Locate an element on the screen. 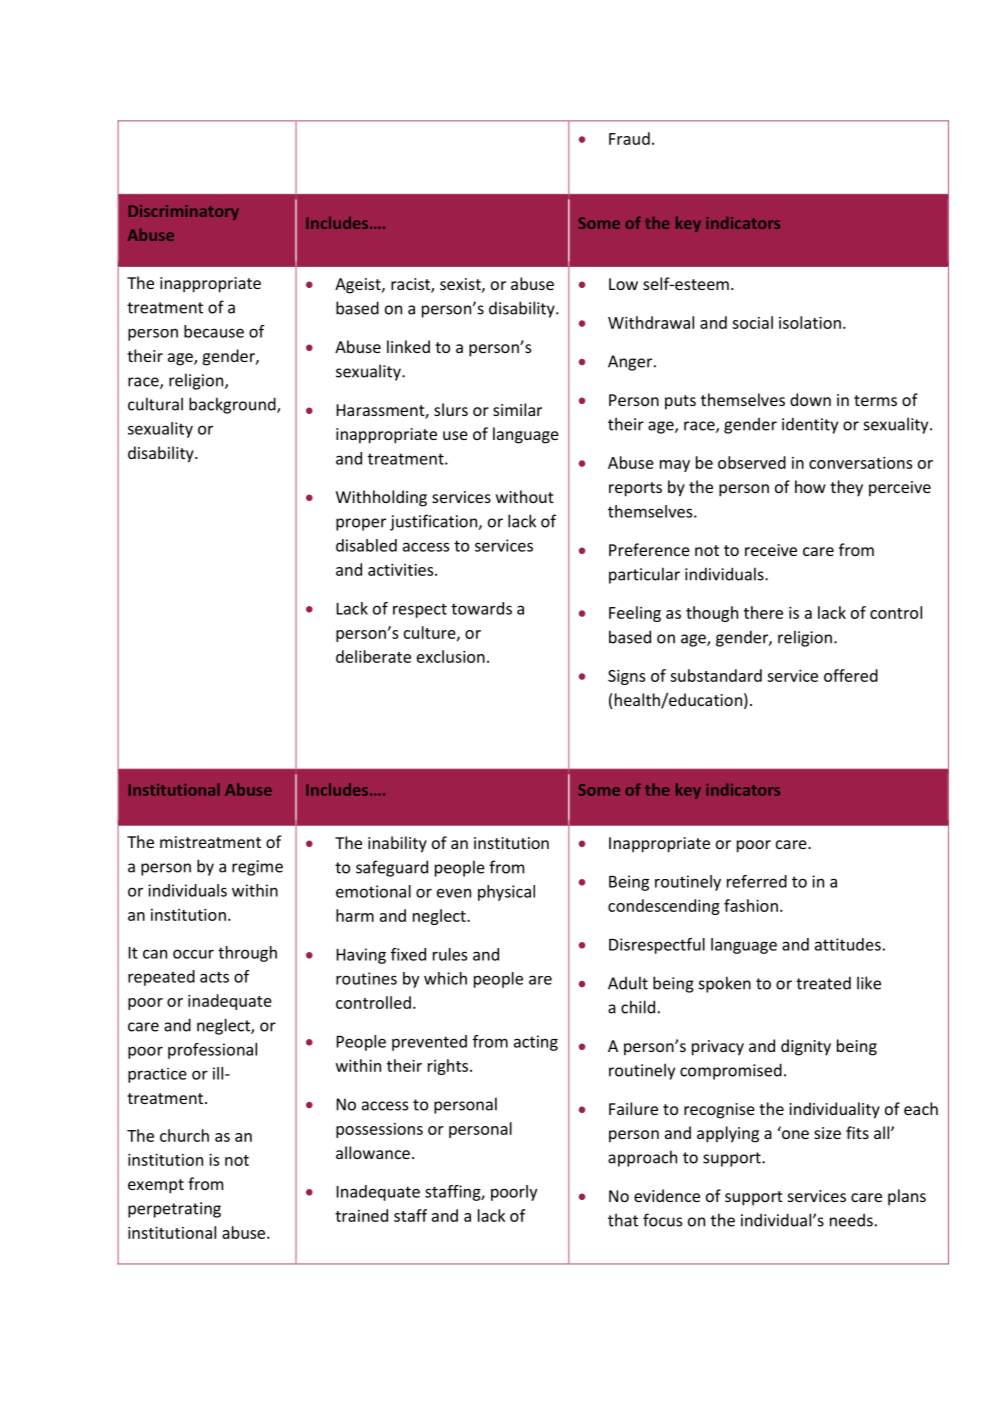 Image resolution: width=996 pixels, height=1409 pixels. Fraud is located at coordinates (629, 138).
